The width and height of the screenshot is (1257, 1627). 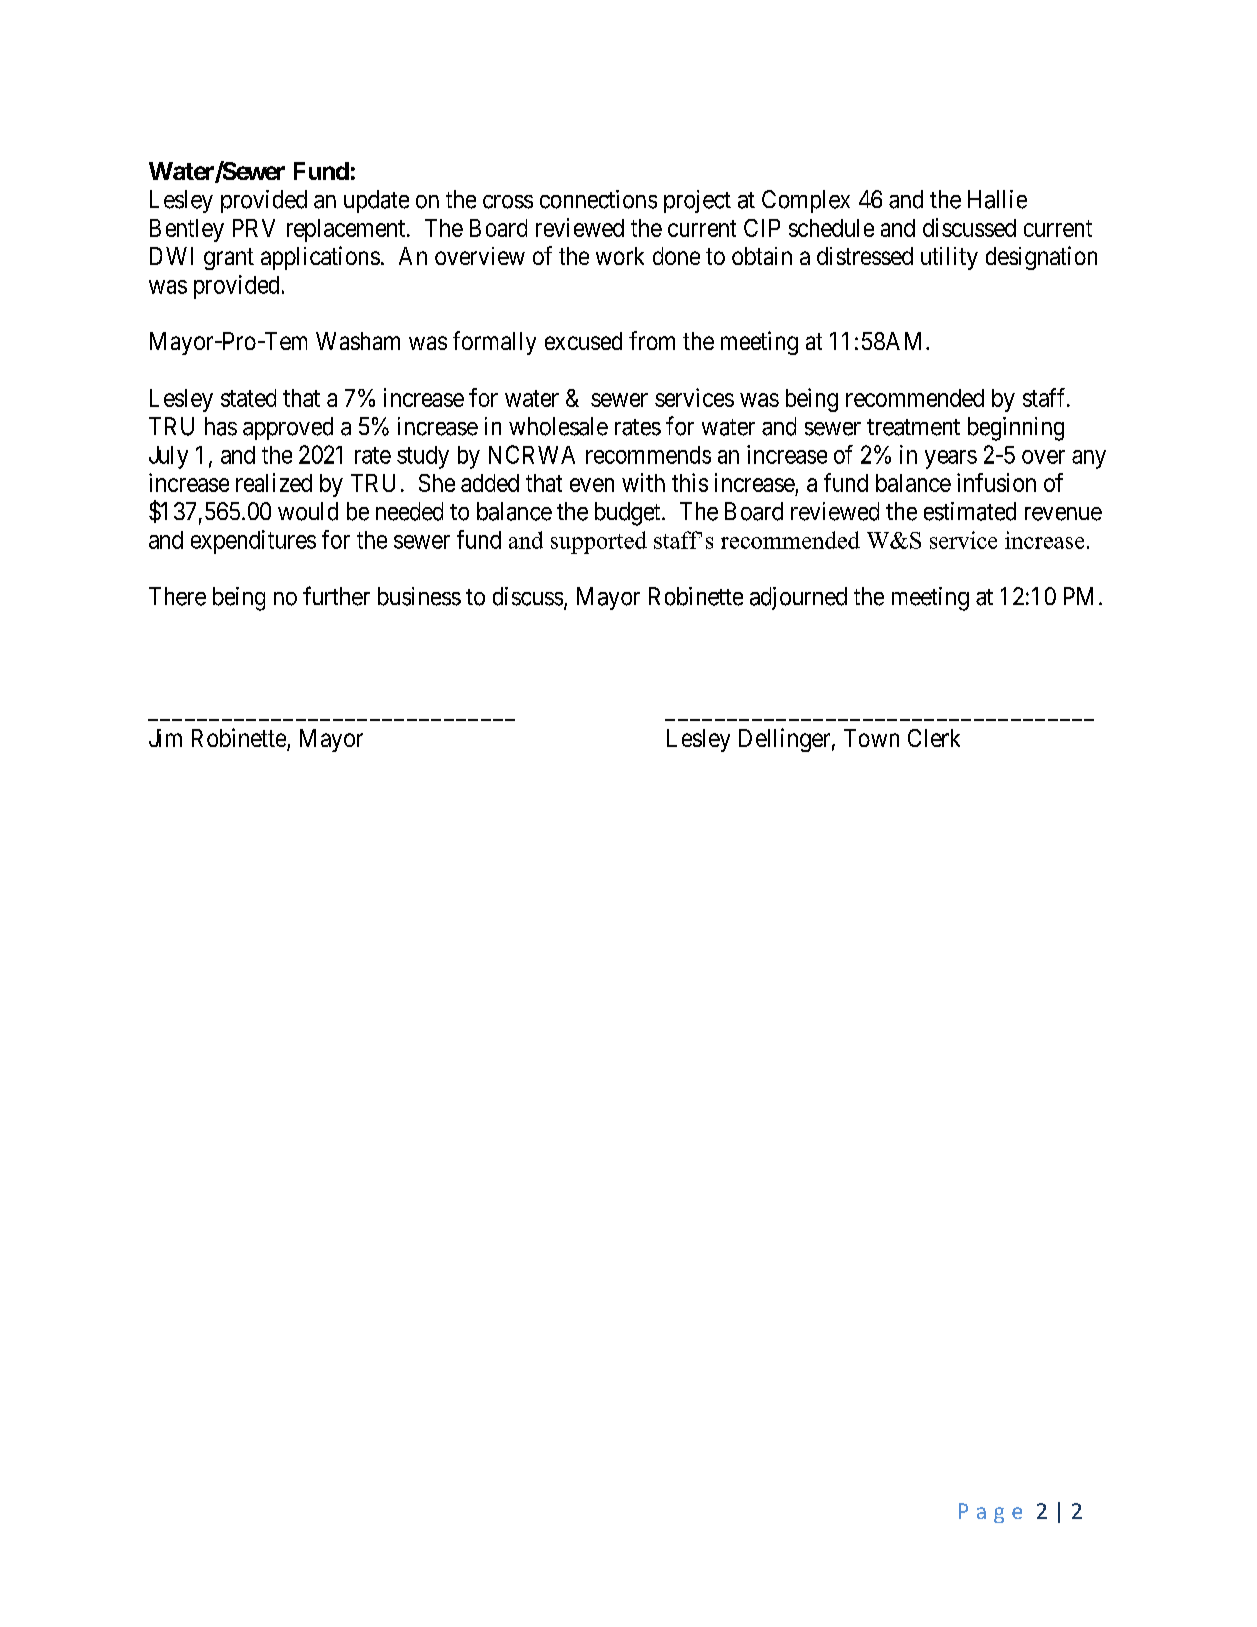 I want to click on with, so click(x=643, y=482).
